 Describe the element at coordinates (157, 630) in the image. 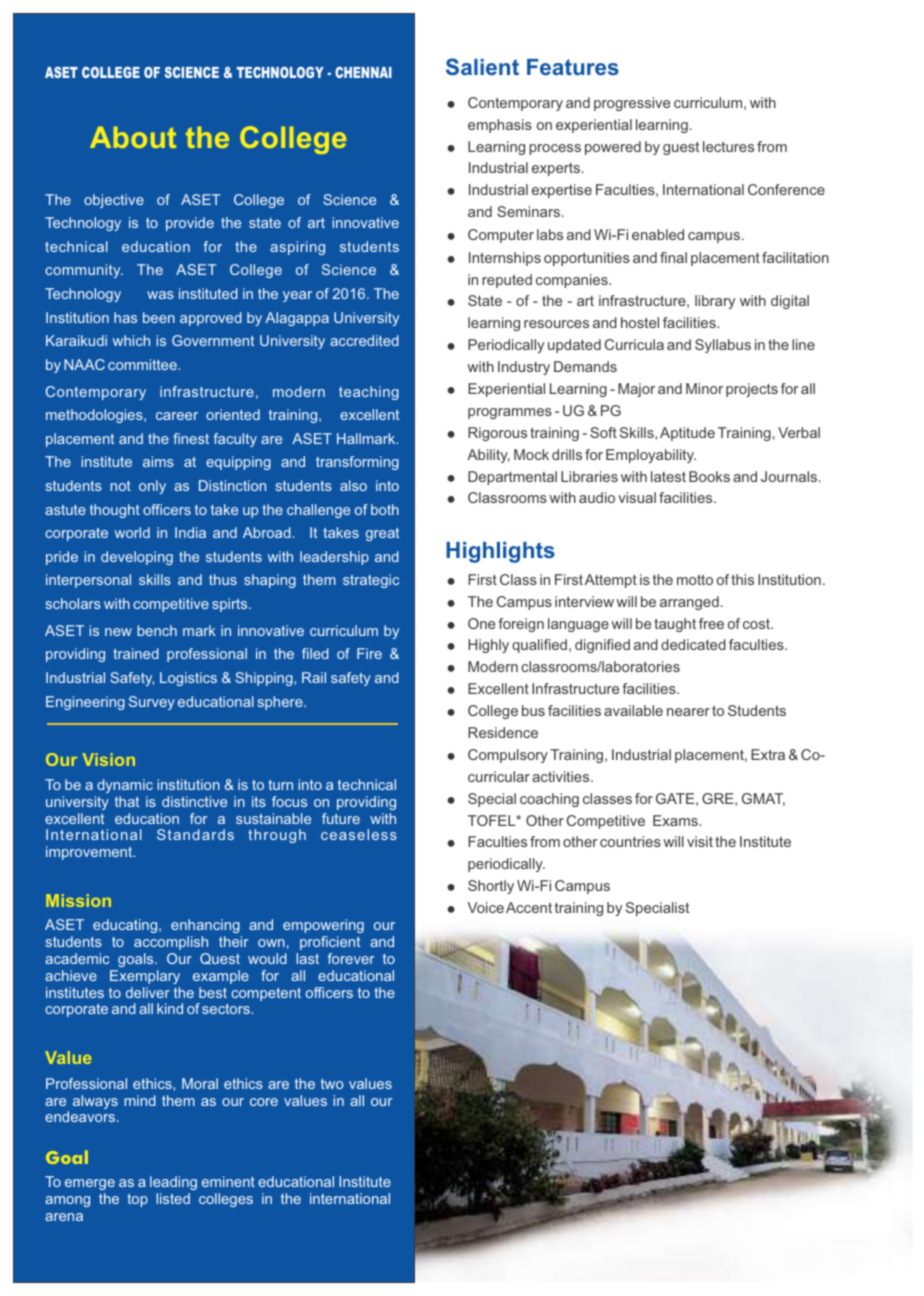

I see `bench` at that location.
